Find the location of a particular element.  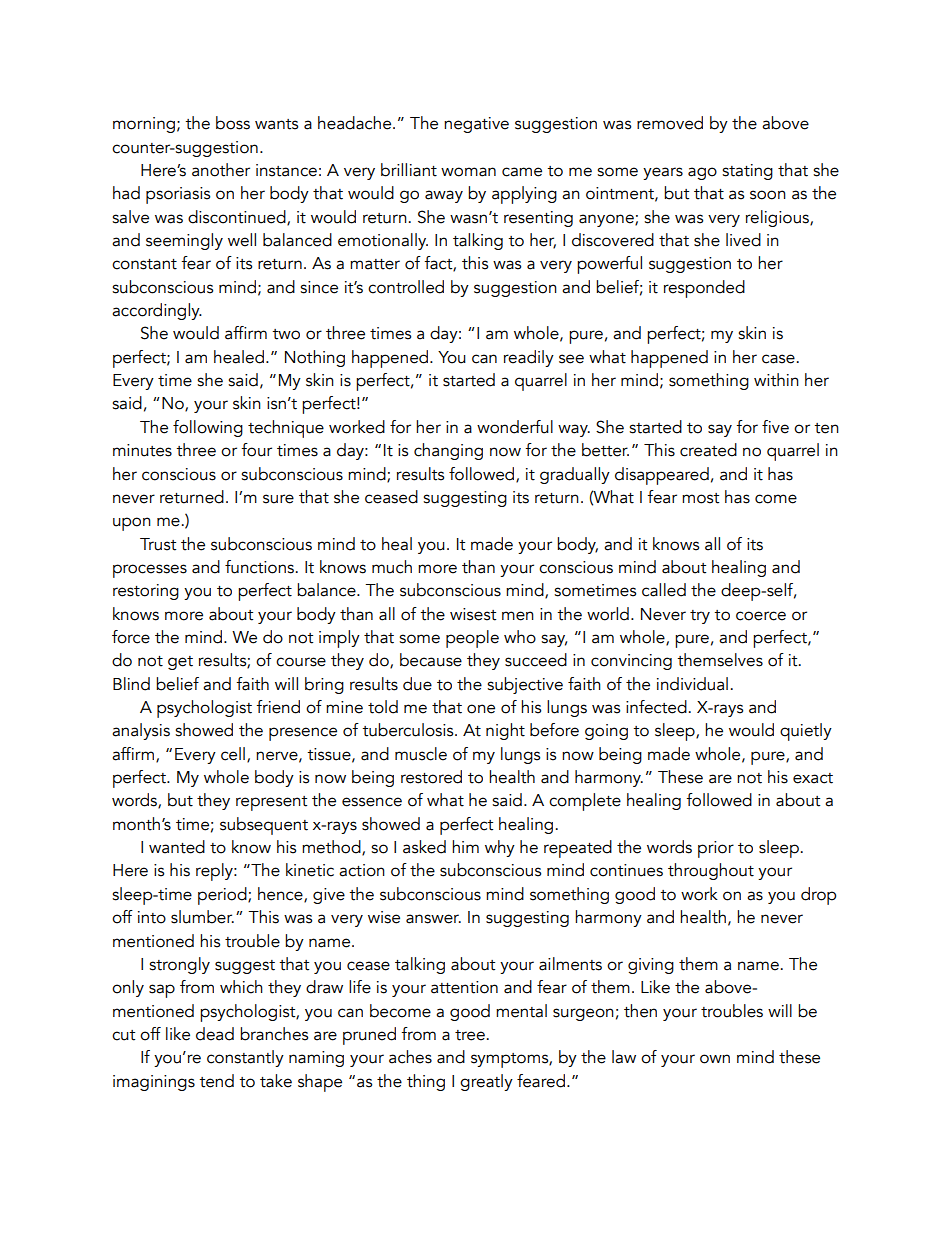

dead is located at coordinates (215, 1034).
